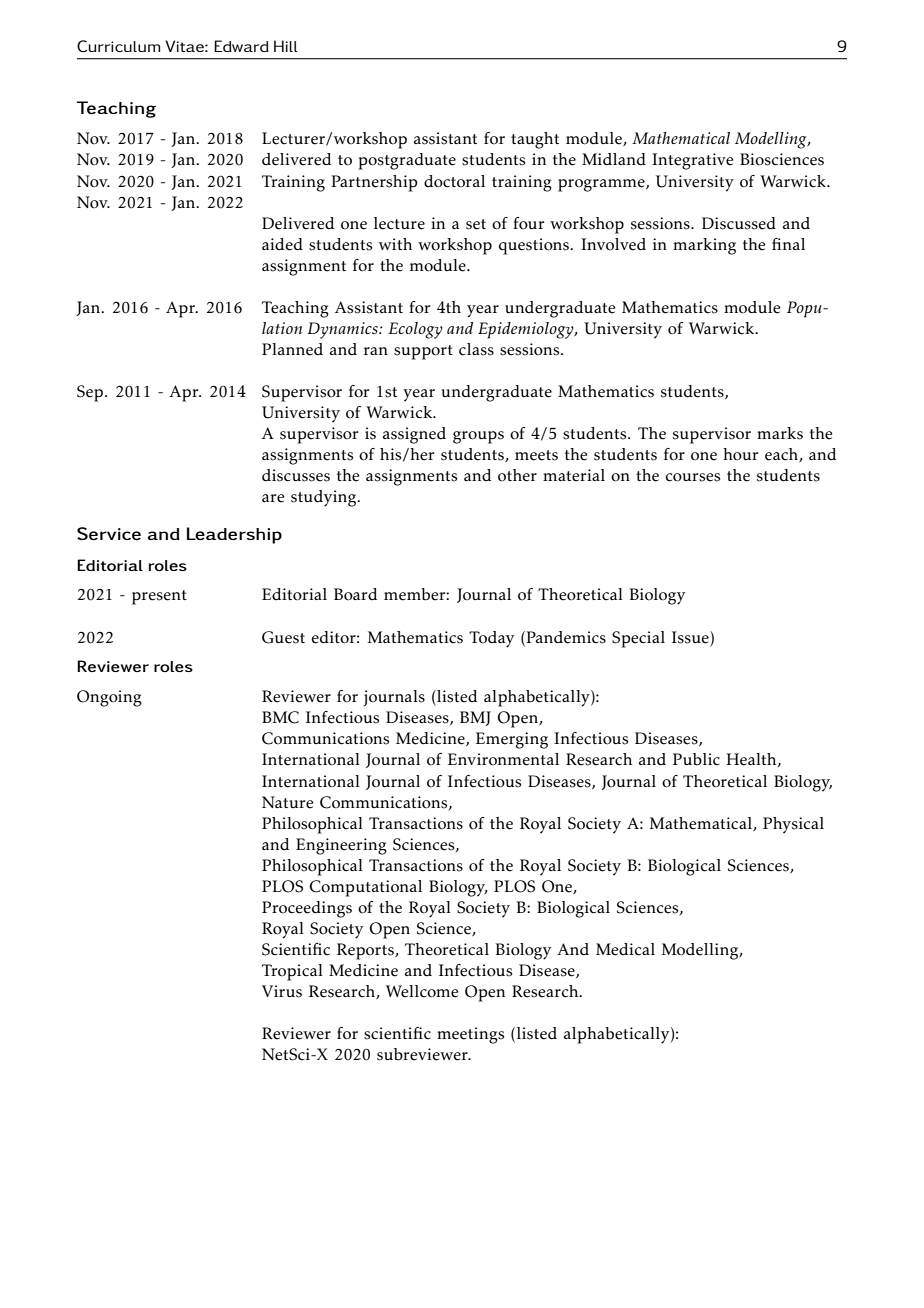 Image resolution: width=924 pixels, height=1308 pixels. I want to click on Virus, so click(282, 991).
